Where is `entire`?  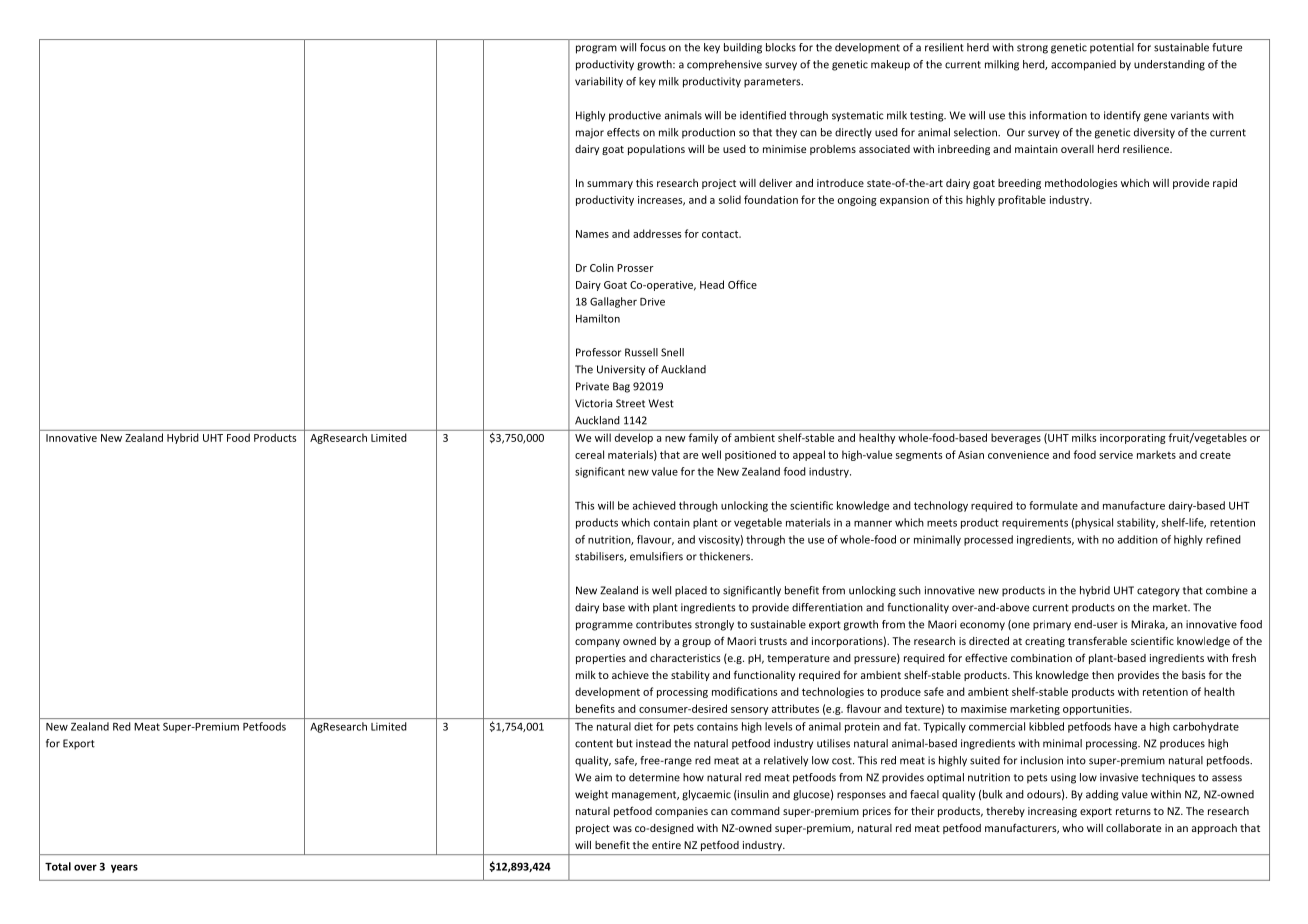 entire is located at coordinates (666, 845).
